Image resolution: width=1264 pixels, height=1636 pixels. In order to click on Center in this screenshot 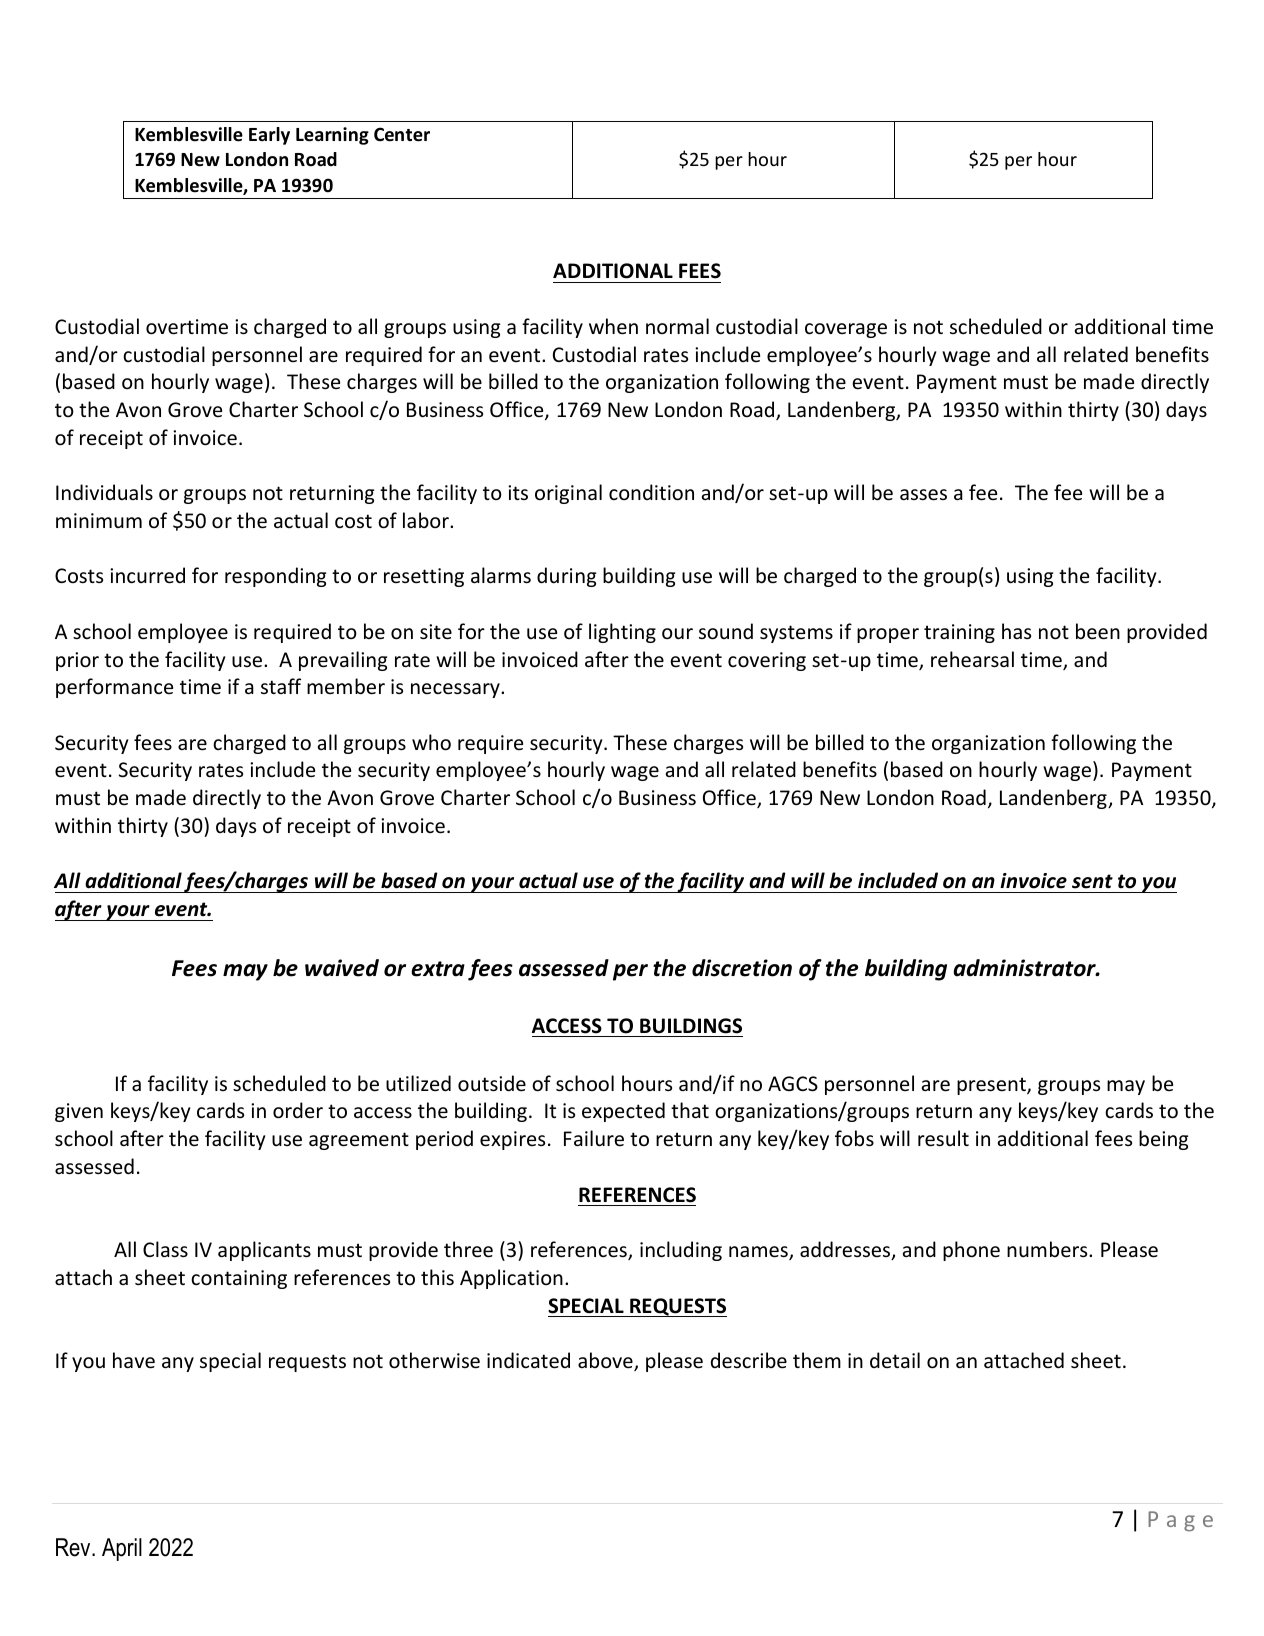, I will do `click(402, 134)`.
